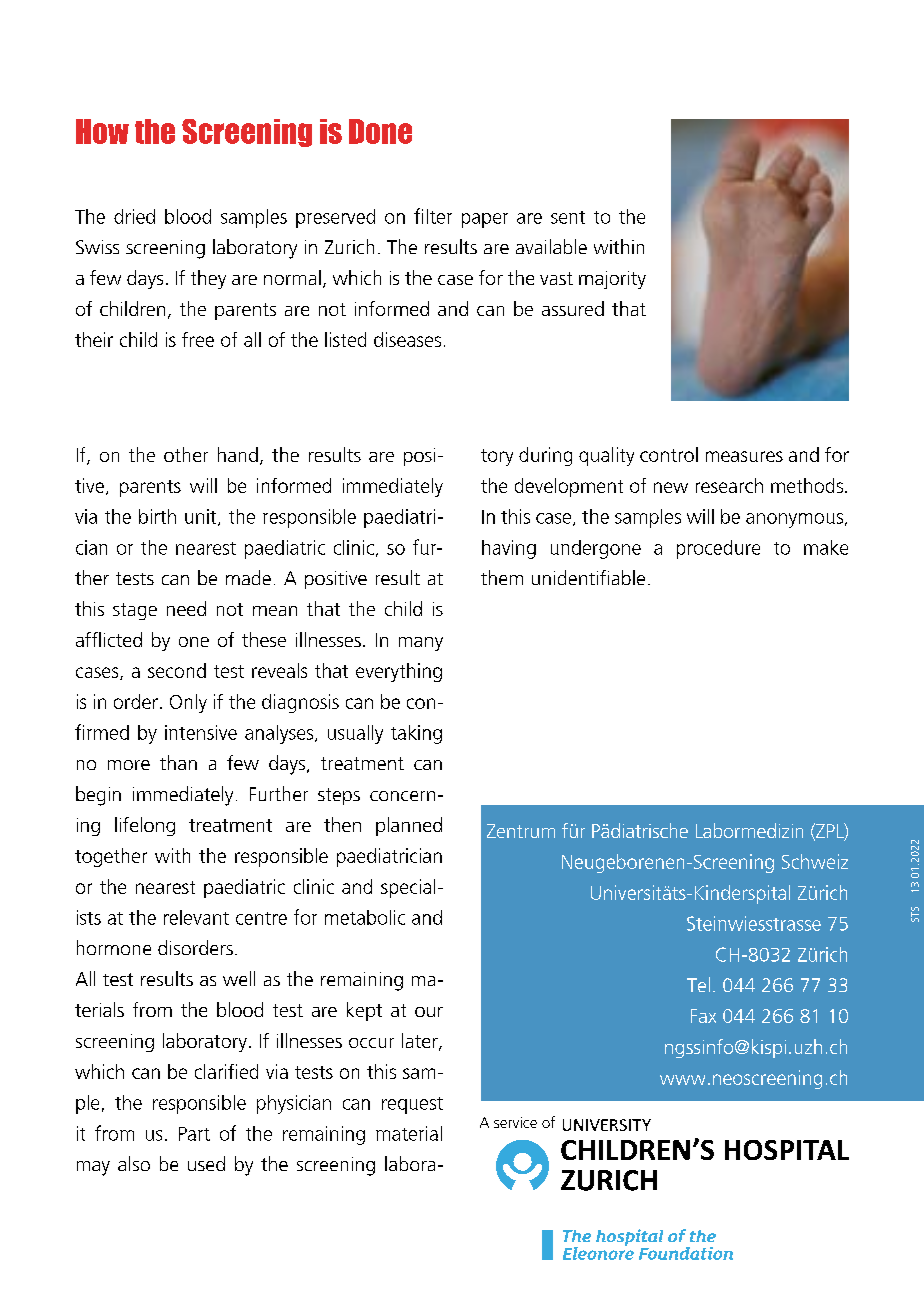 The image size is (924, 1311). What do you see at coordinates (134, 216) in the page?
I see `dried` at bounding box center [134, 216].
